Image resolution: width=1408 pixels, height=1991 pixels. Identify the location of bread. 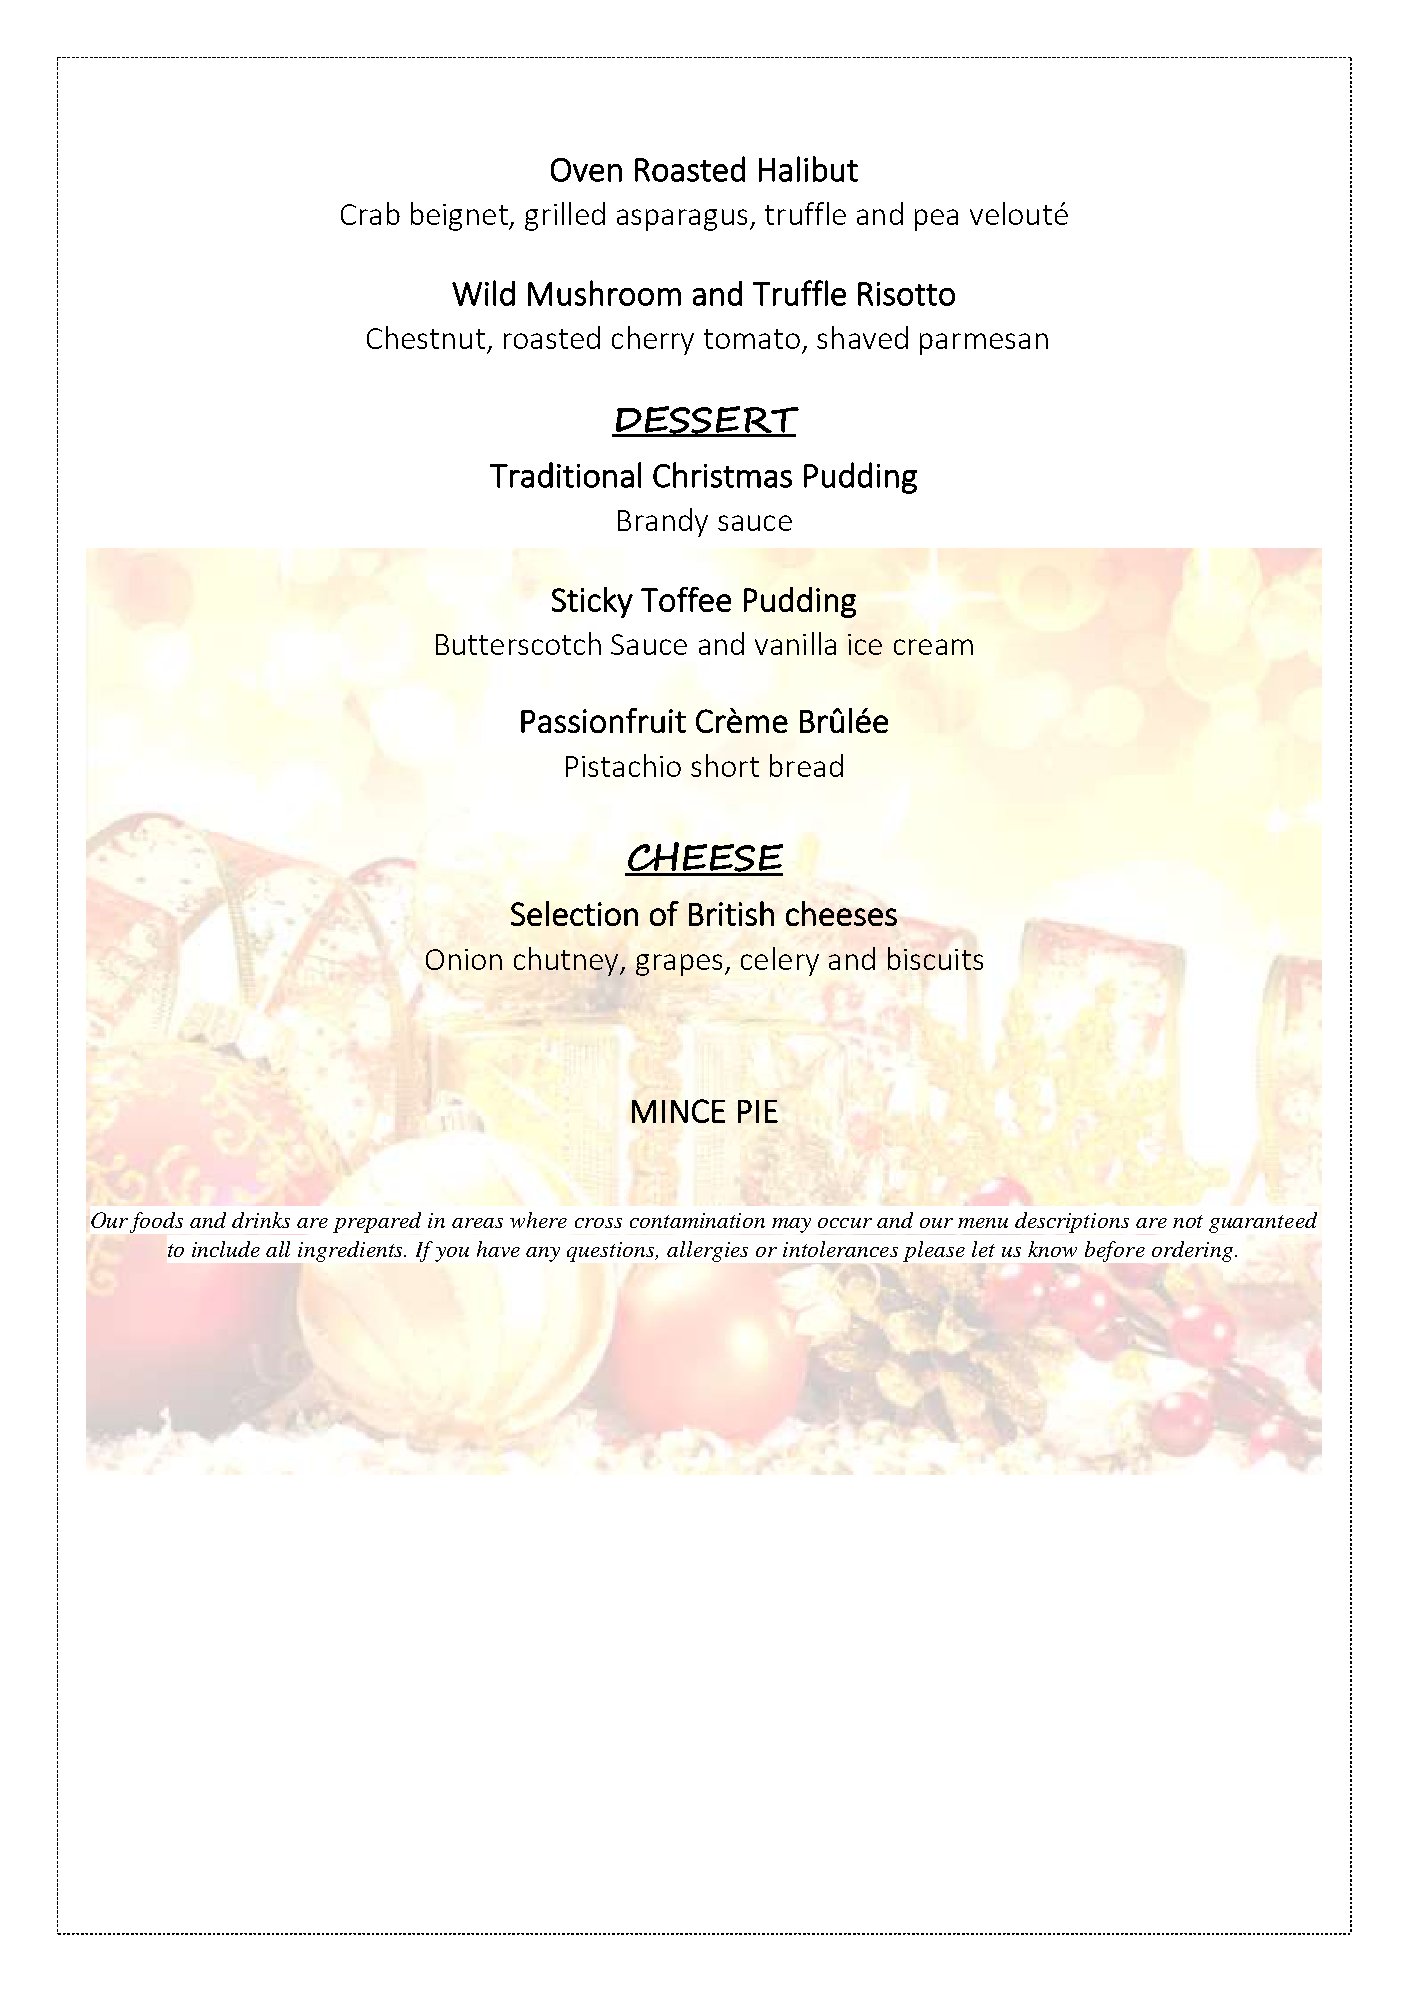
(806, 765).
